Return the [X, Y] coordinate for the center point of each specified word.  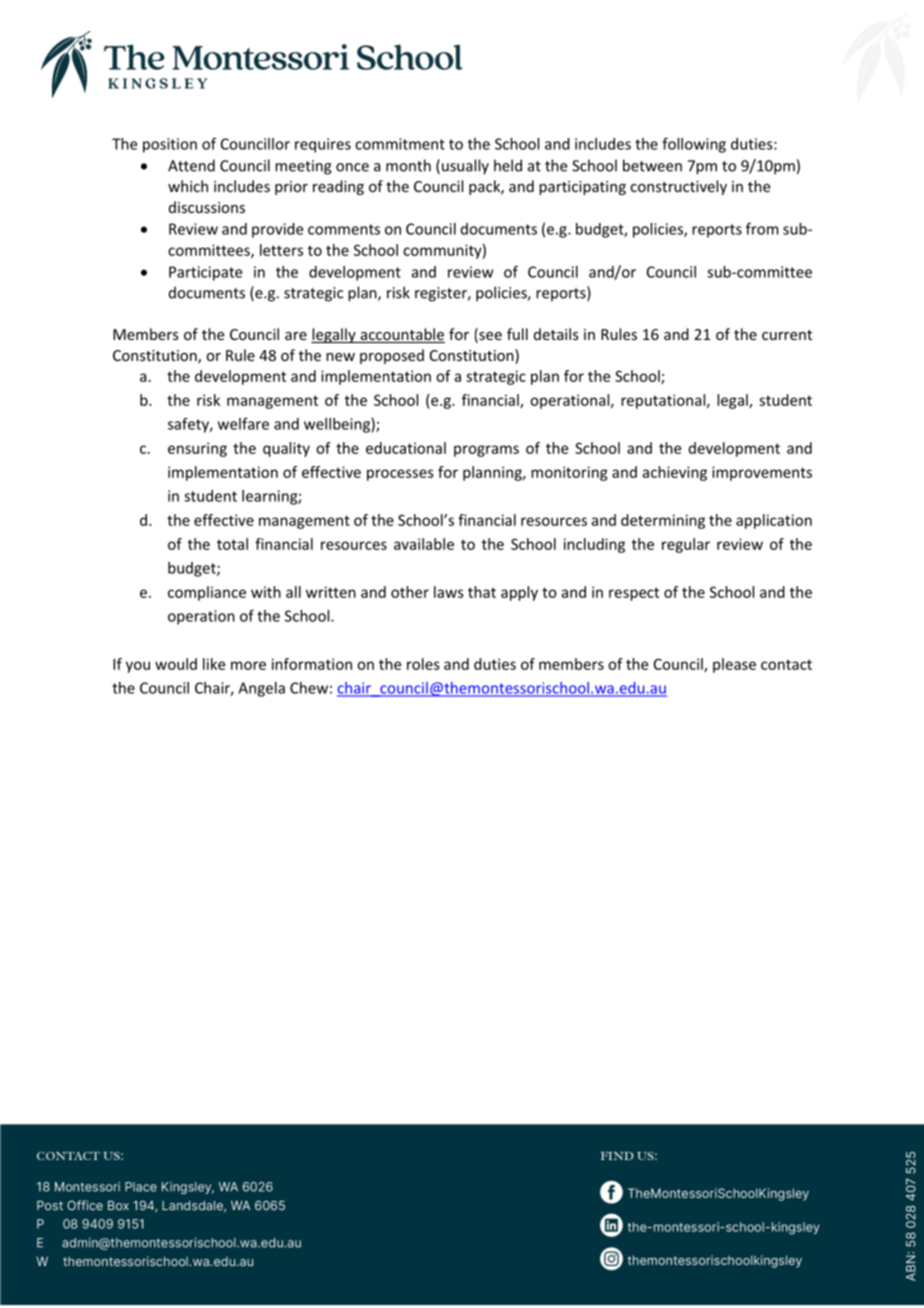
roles [423, 664]
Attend [191, 165]
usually [464, 167]
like [214, 664]
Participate [205, 273]
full [517, 334]
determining [663, 521]
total [232, 544]
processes [400, 475]
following [694, 145]
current [787, 335]
